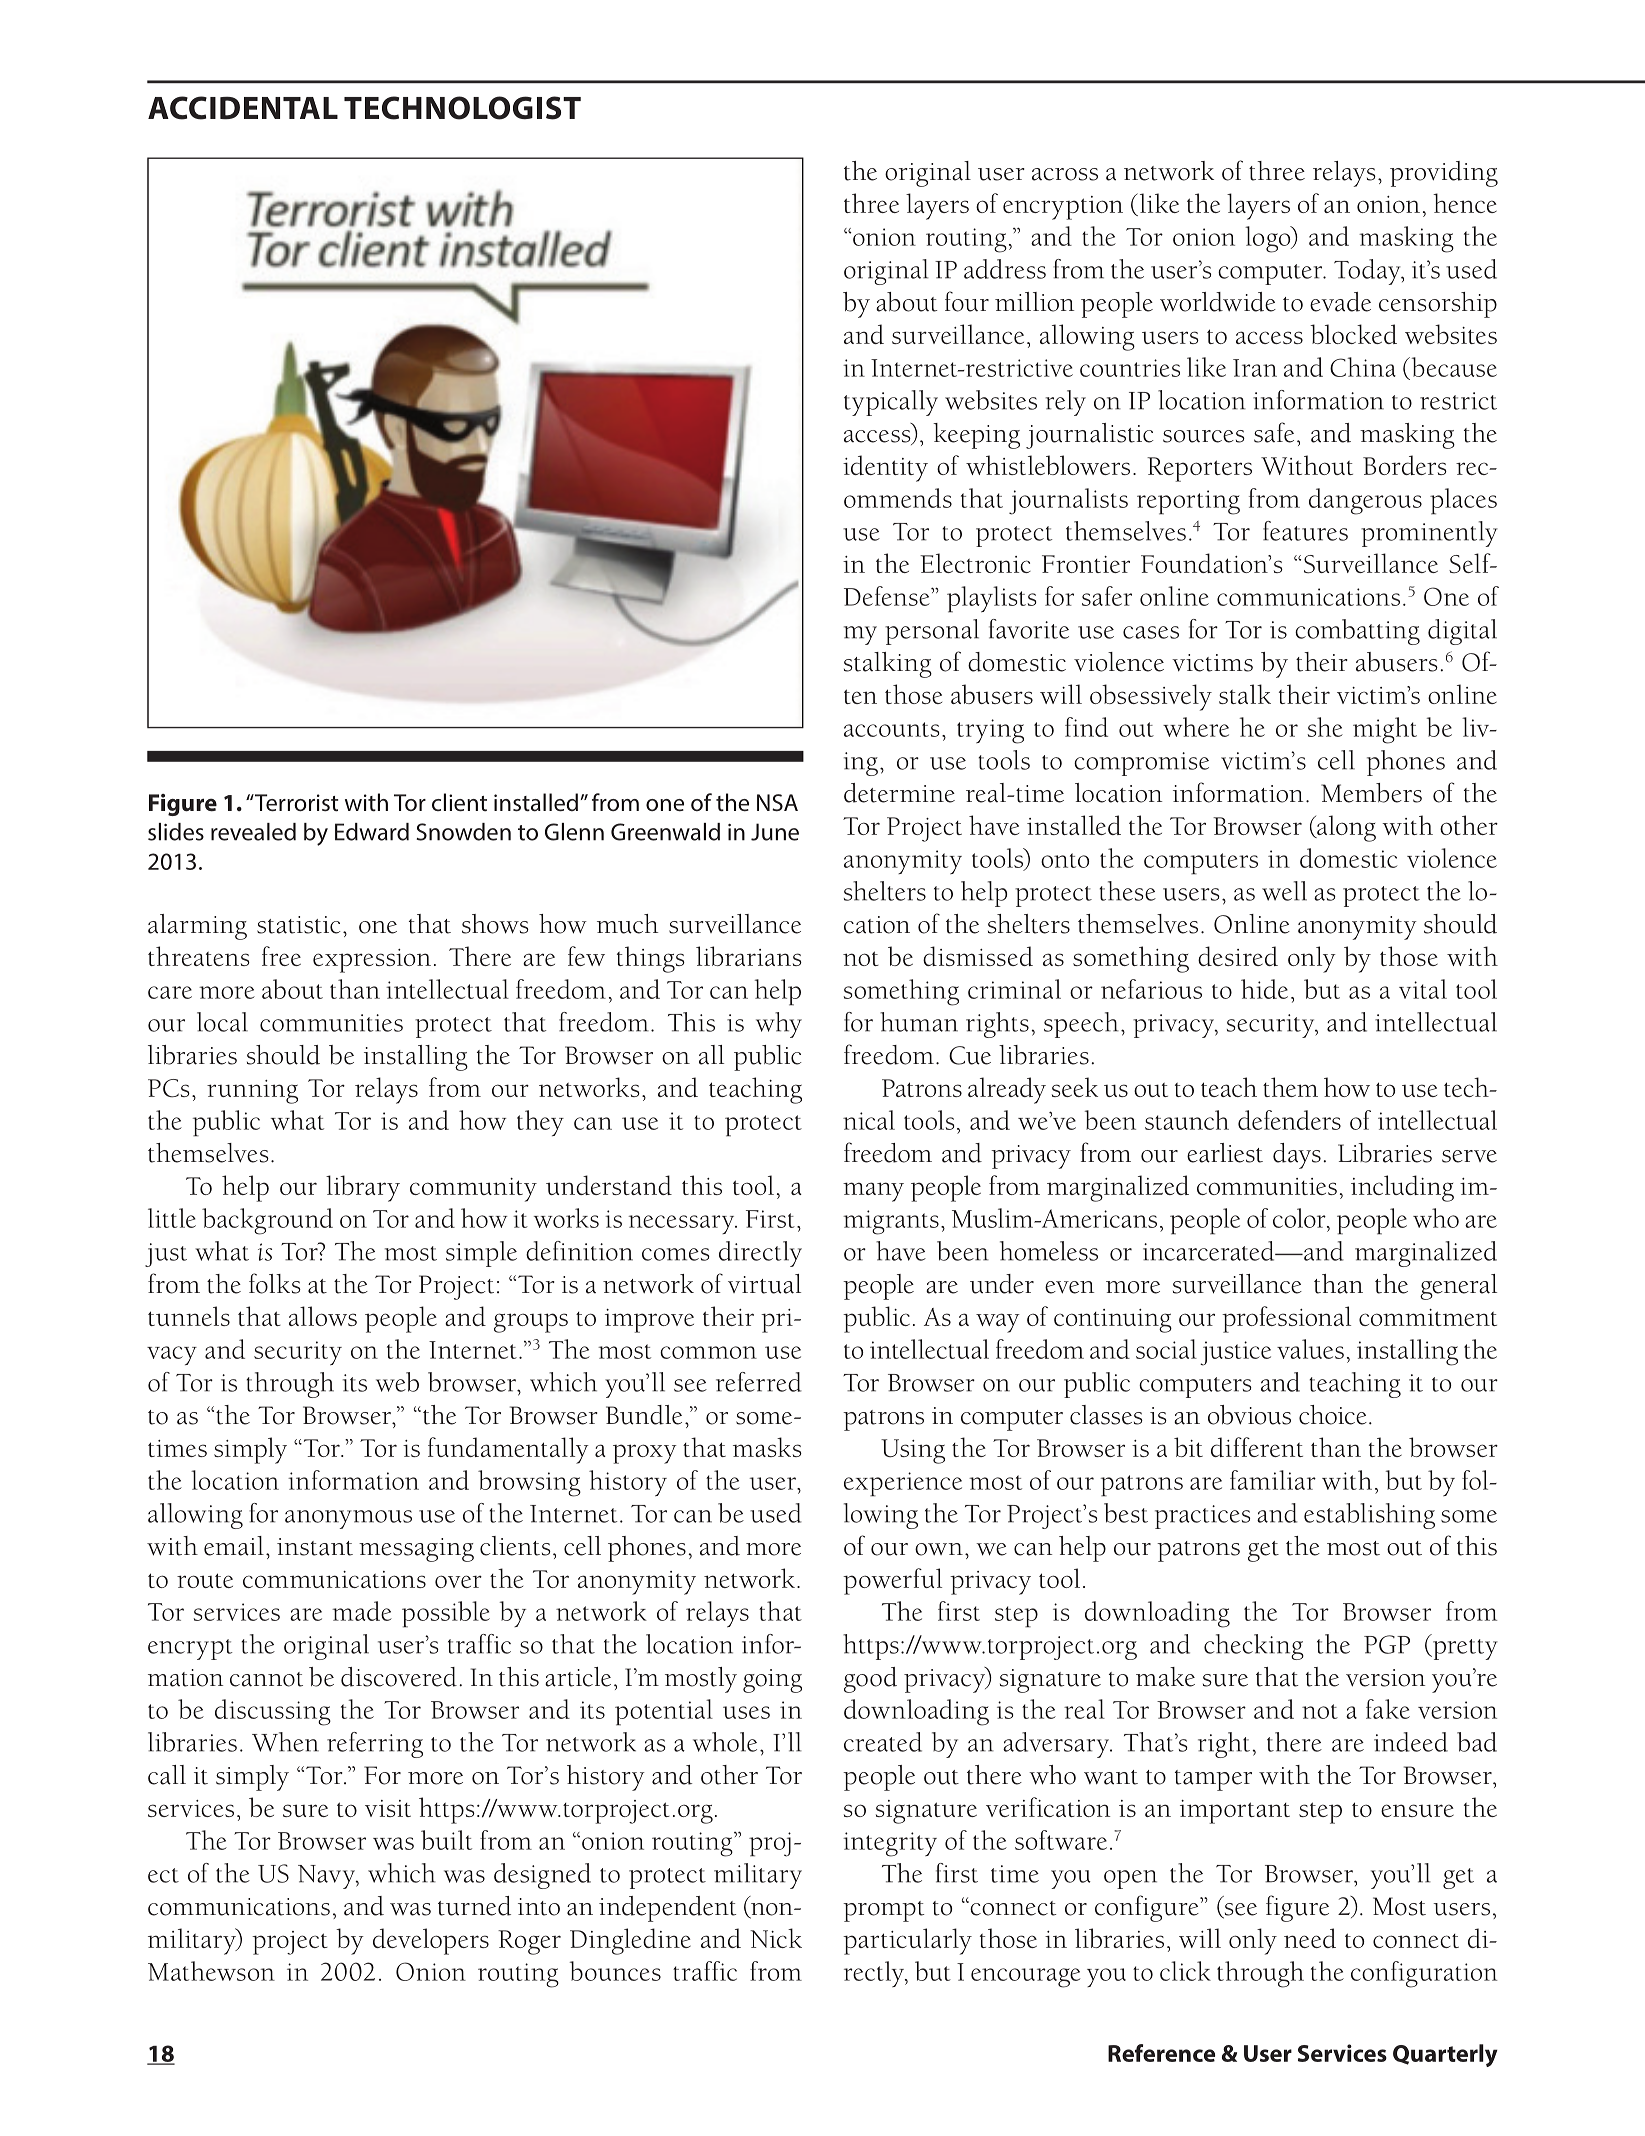 The height and width of the screenshot is (2136, 1645). I want to click on ACCIDENTAL, so click(243, 108).
